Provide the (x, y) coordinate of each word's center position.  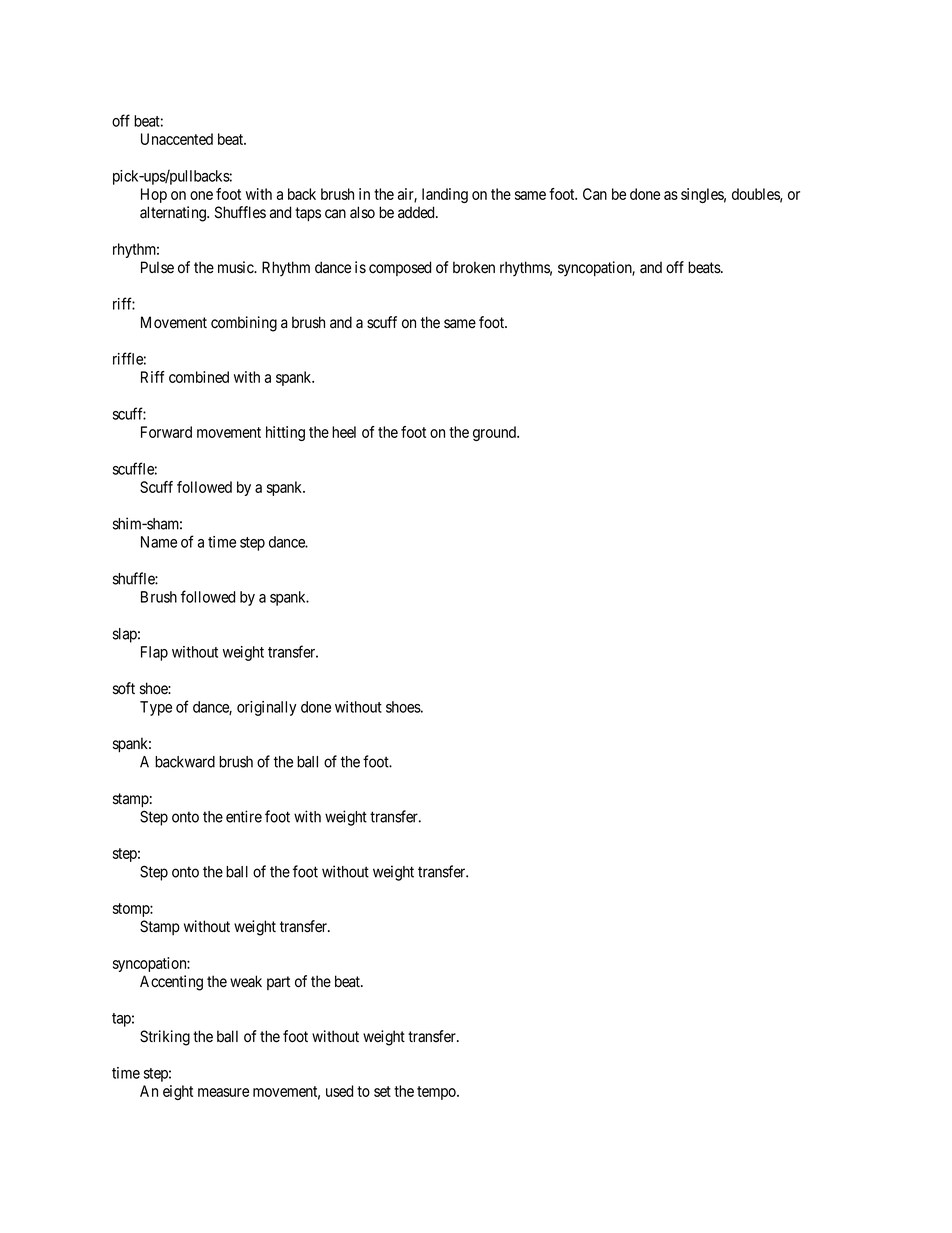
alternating (174, 214)
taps (308, 214)
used (339, 1091)
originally (267, 708)
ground (496, 433)
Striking (165, 1038)
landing (445, 195)
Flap (154, 653)
